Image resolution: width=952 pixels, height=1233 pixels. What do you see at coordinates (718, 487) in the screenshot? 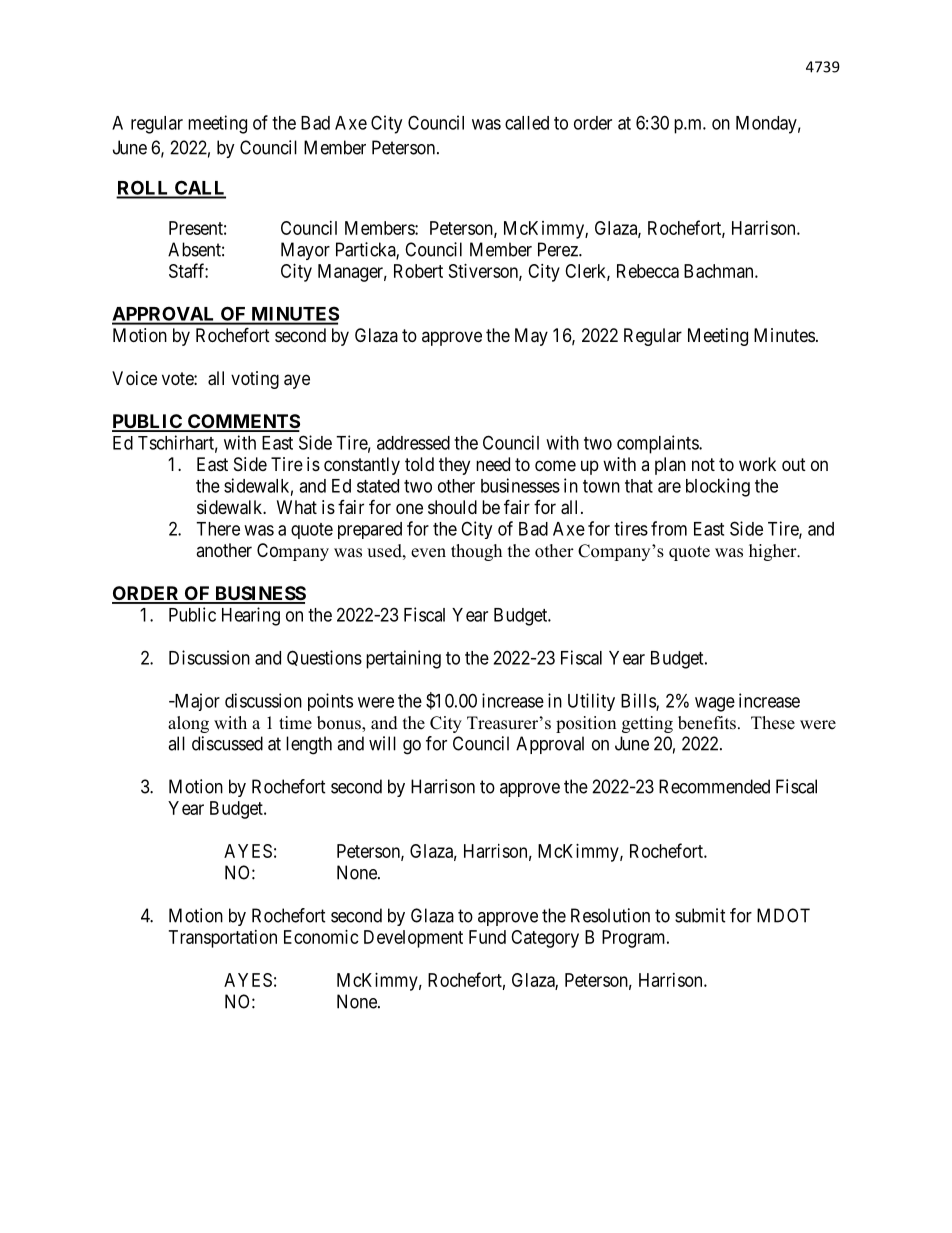
I see `blocking` at bounding box center [718, 487].
